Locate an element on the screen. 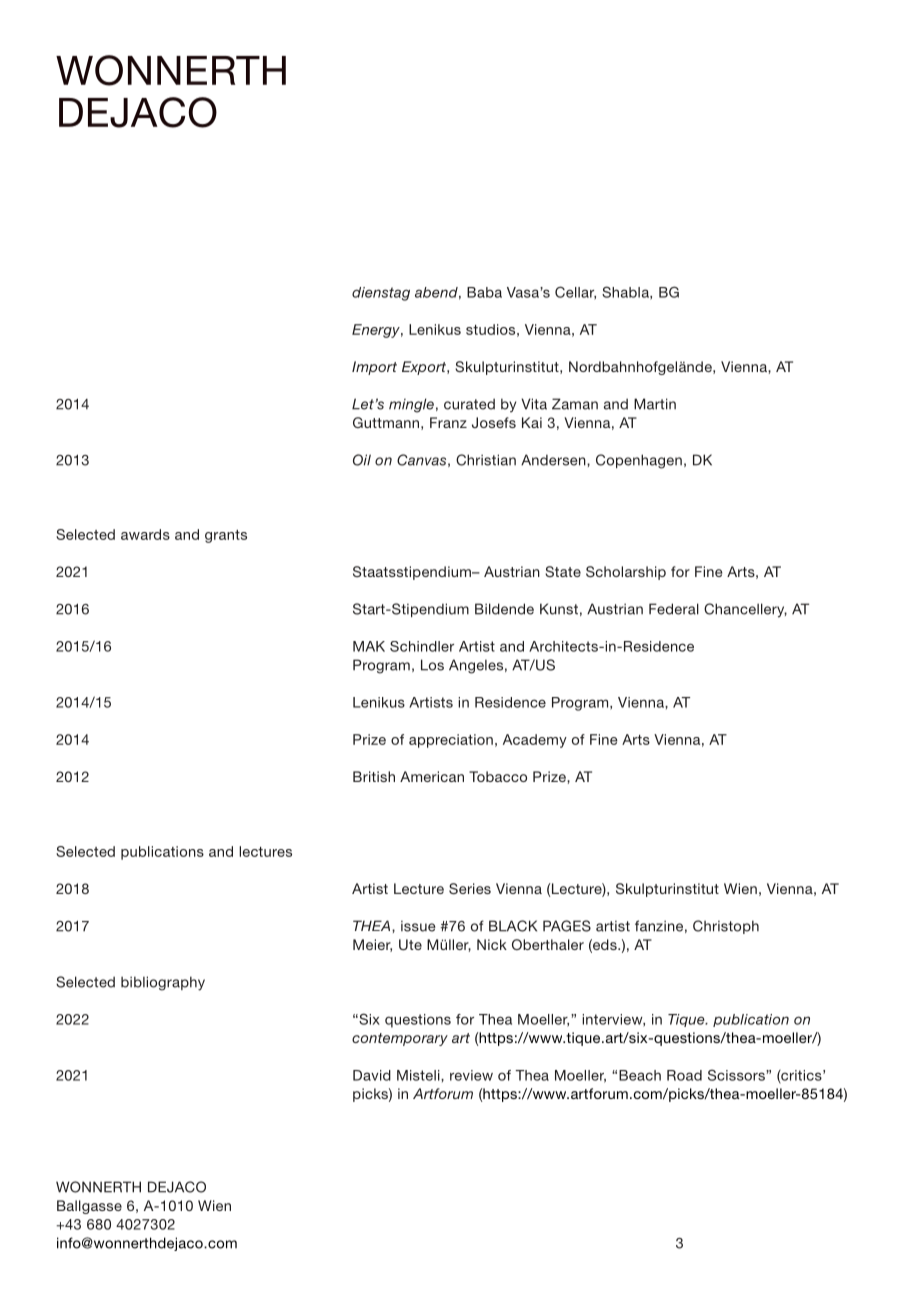 Image resolution: width=924 pixels, height=1308 pixels. Baba is located at coordinates (484, 292).
